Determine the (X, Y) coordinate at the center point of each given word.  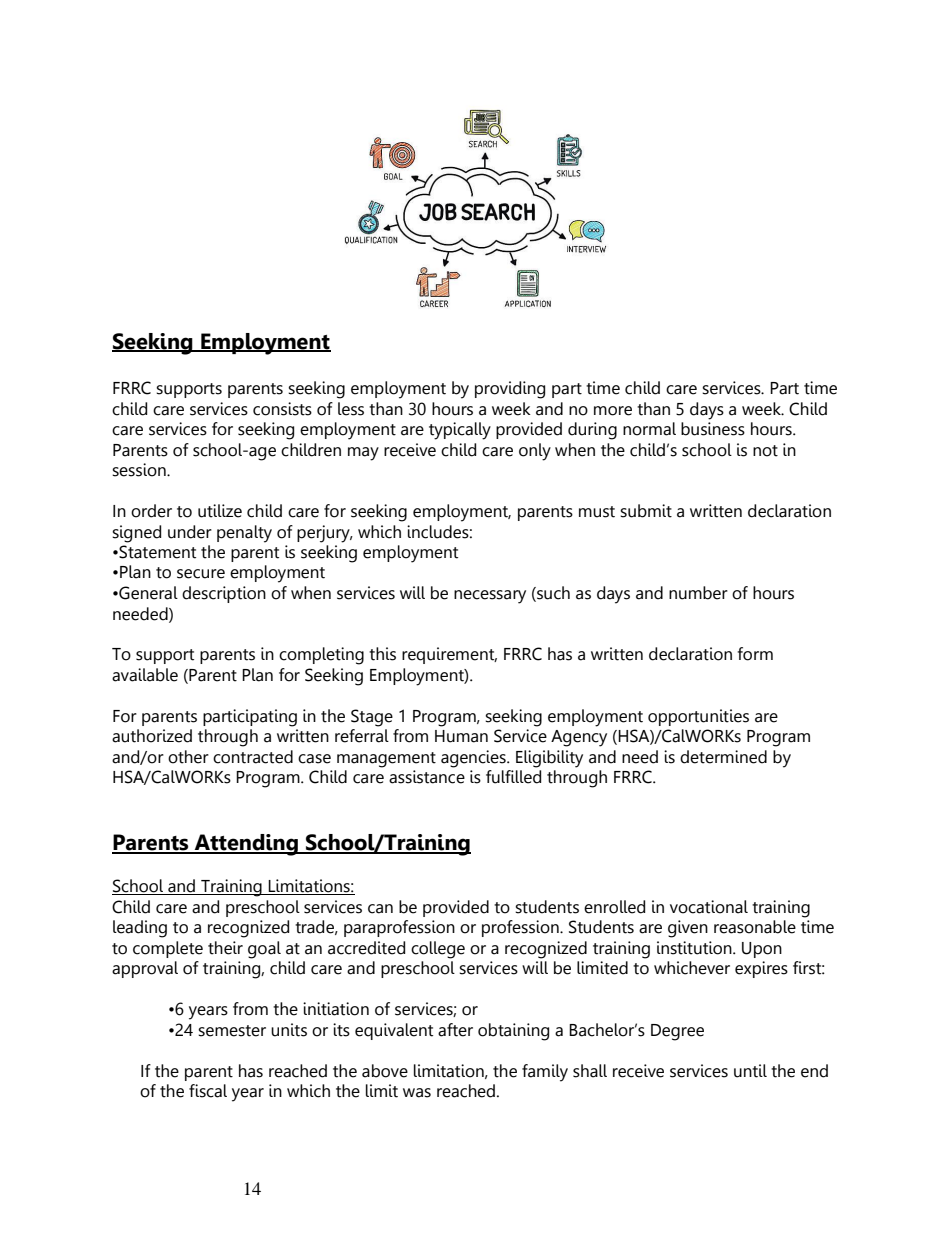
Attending (246, 845)
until (750, 1071)
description (224, 594)
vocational (709, 907)
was (417, 1093)
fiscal (208, 1091)
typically (460, 431)
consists (282, 409)
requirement (449, 655)
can (380, 909)
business (713, 429)
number (698, 593)
